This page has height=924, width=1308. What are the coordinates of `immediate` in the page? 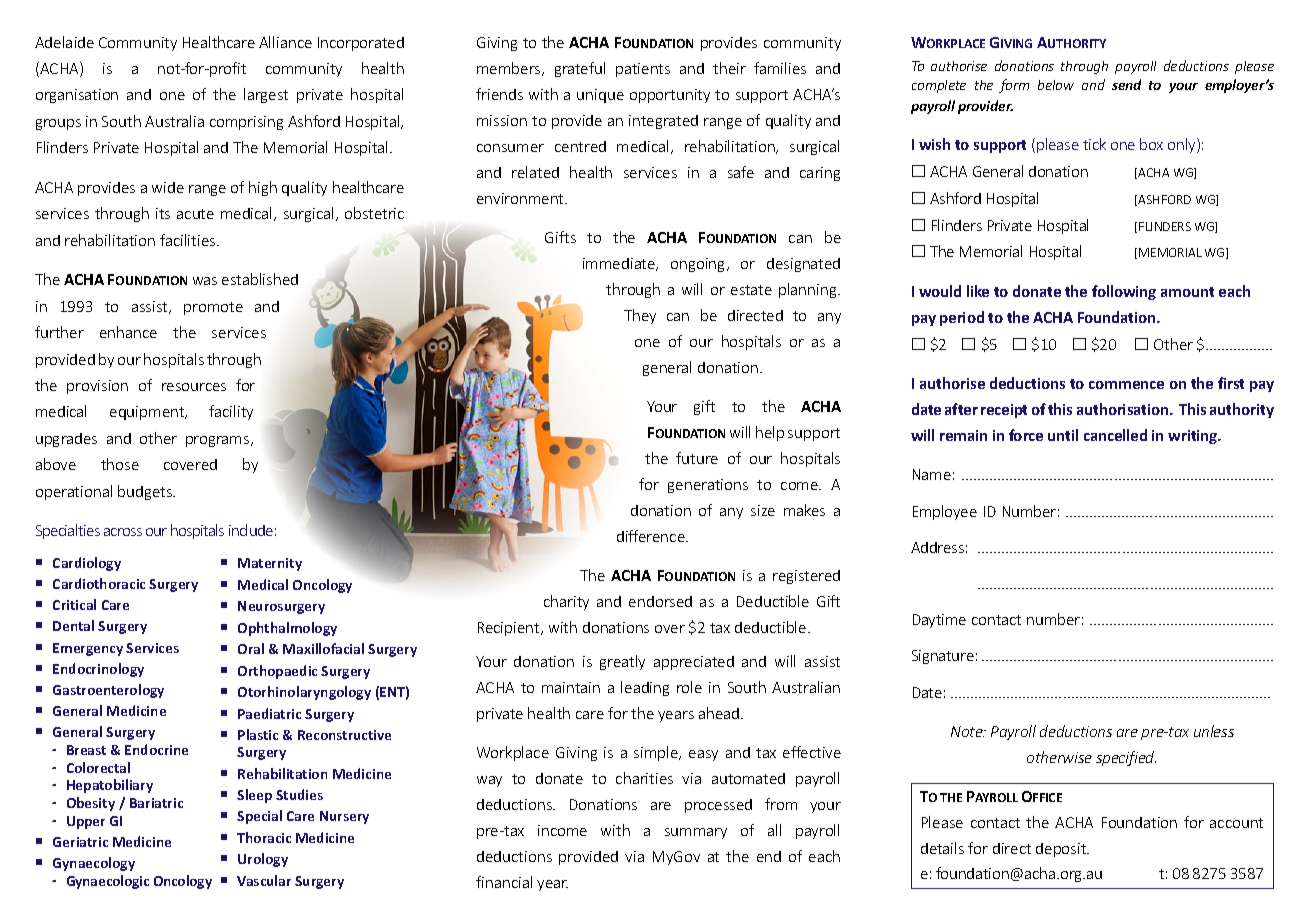 It's located at (620, 264).
